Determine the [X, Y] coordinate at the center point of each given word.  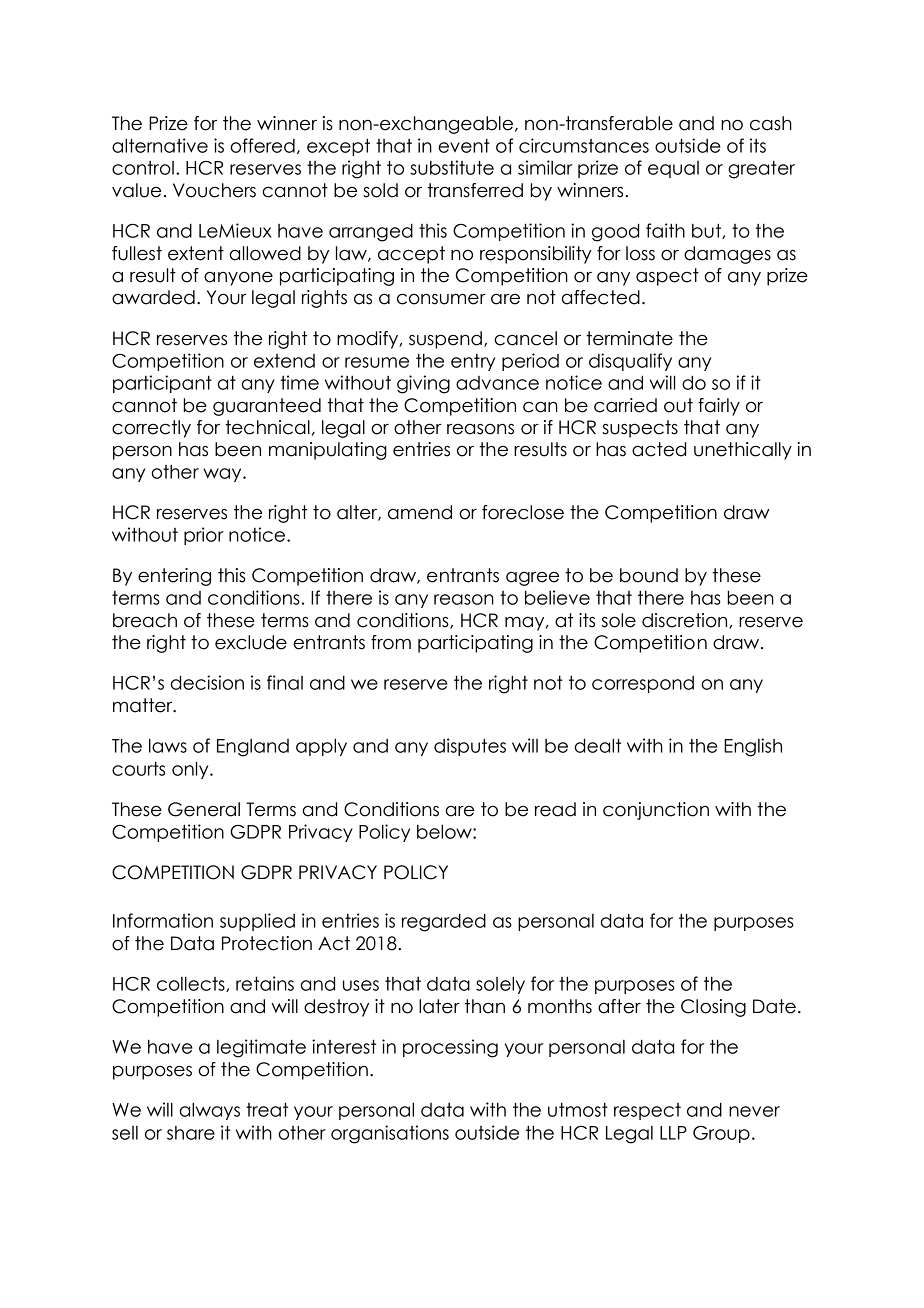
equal [673, 169]
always [209, 1111]
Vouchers [214, 190]
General [204, 809]
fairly [719, 407]
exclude [251, 642]
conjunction [656, 811]
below [445, 831]
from [391, 642]
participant [162, 384]
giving [423, 384]
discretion [686, 621]
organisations [390, 1134]
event [464, 146]
